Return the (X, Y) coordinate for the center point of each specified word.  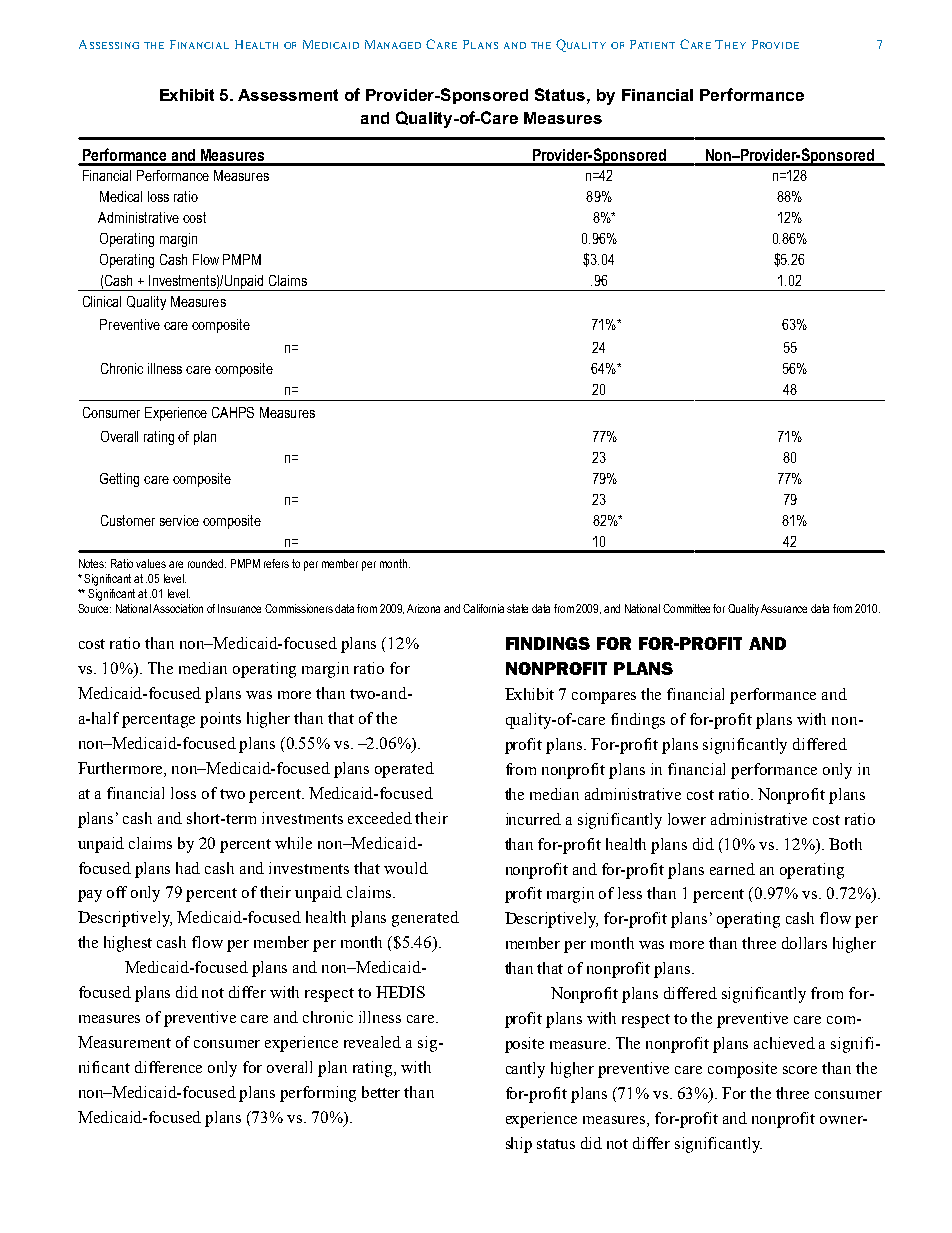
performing (318, 1094)
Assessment (288, 95)
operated (404, 770)
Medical (121, 196)
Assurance (784, 608)
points (220, 720)
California (485, 608)
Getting (119, 480)
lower (687, 819)
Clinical (102, 301)
